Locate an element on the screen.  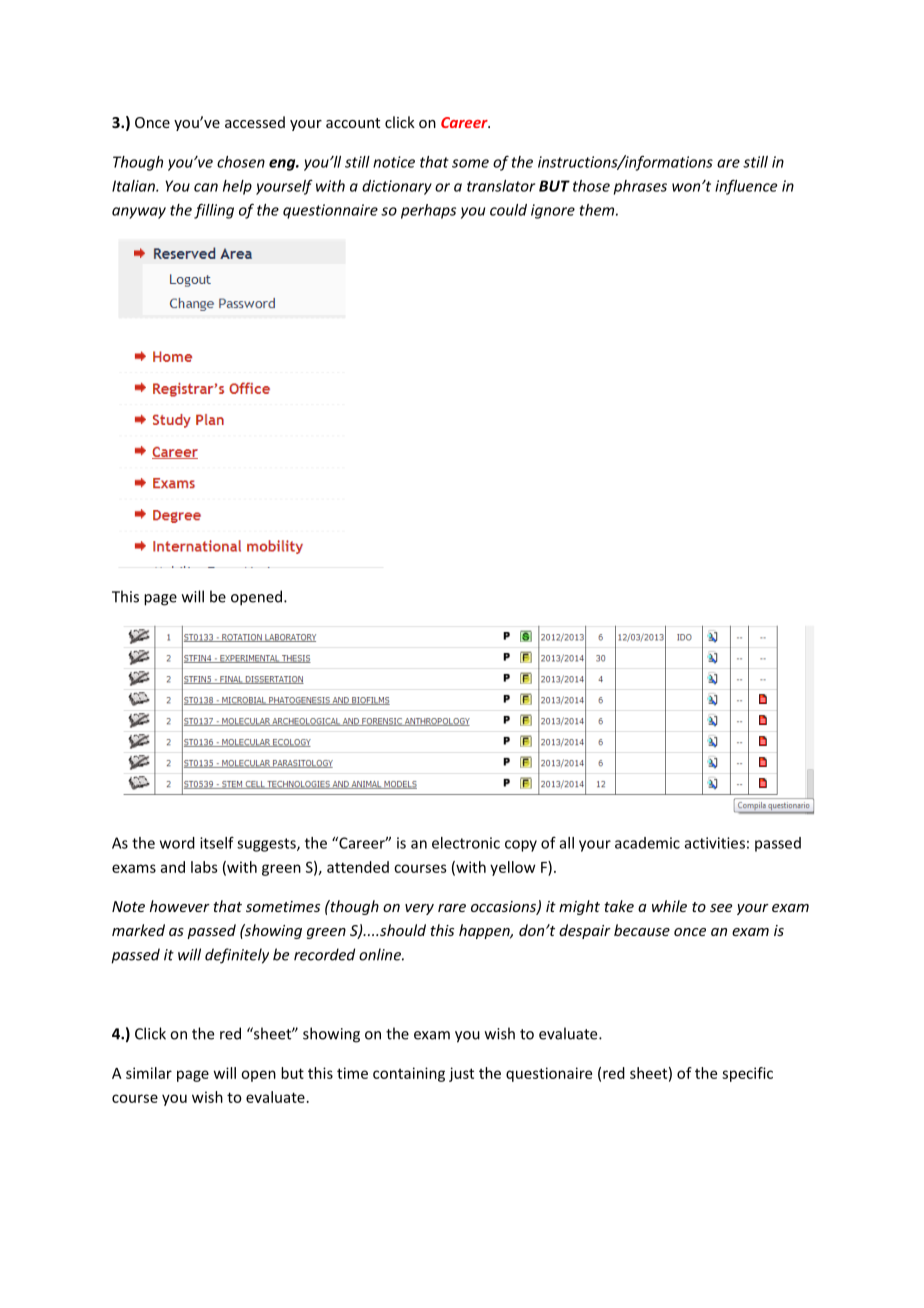
notice is located at coordinates (394, 162).
